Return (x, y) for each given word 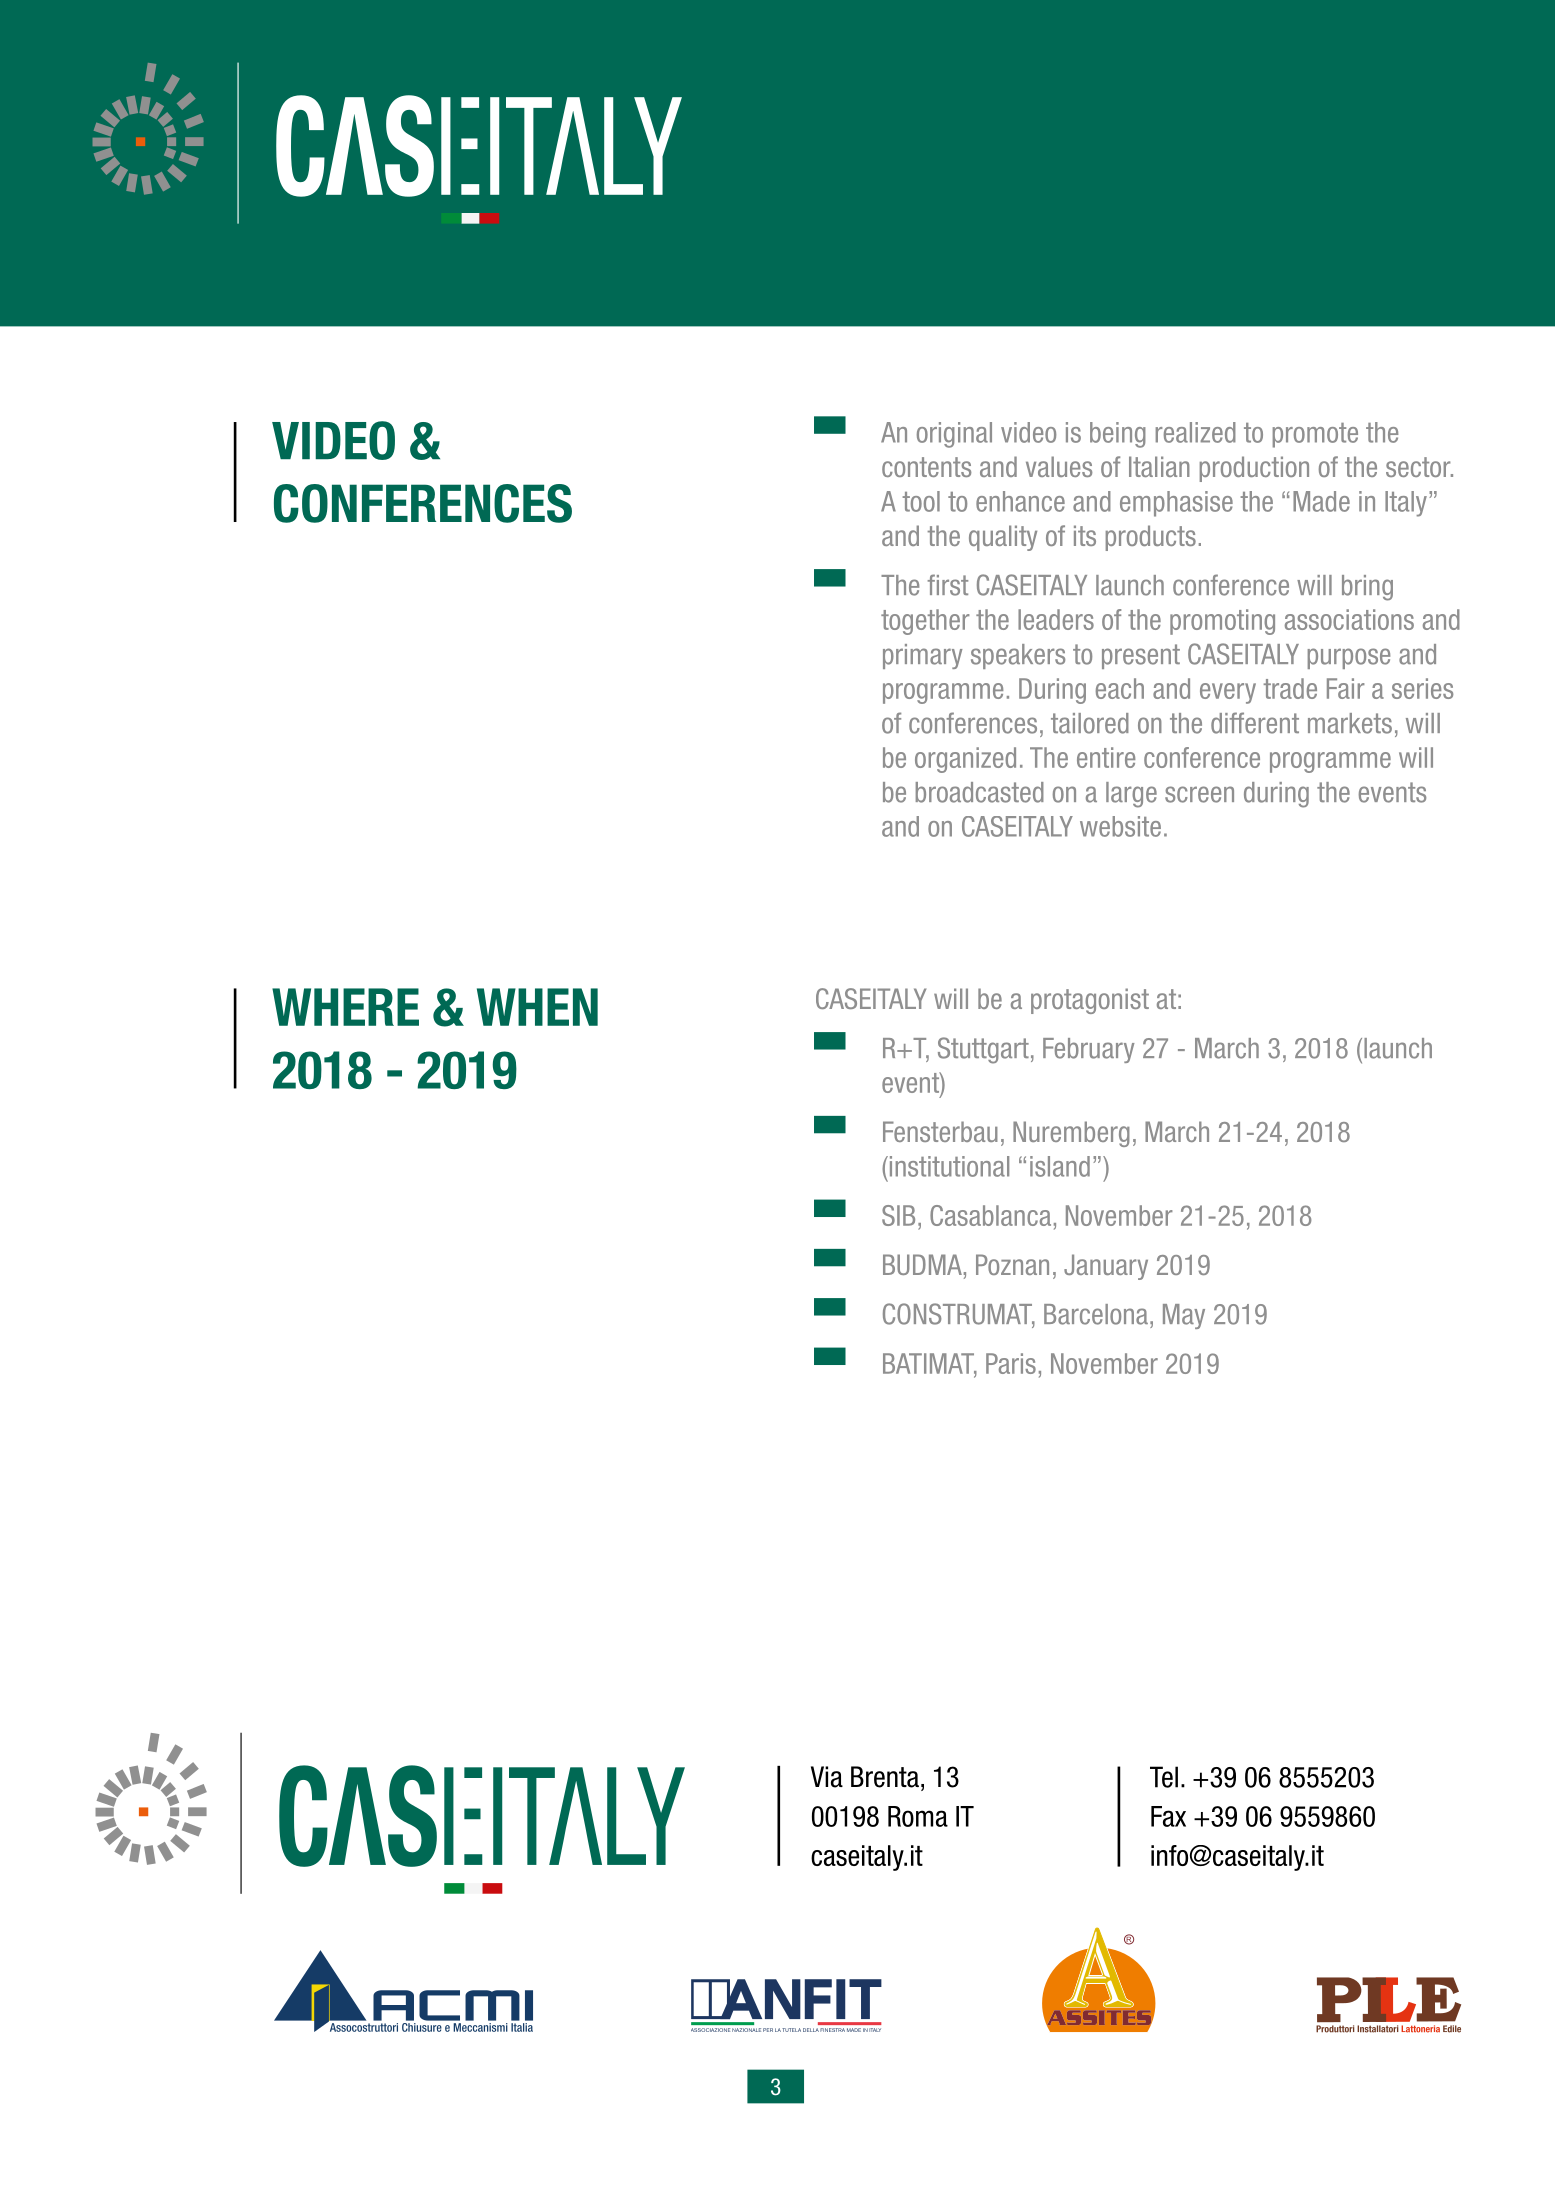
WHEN (537, 1007)
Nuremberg (1071, 1134)
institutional (948, 1166)
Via (827, 1777)
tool (921, 501)
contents (926, 467)
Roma (918, 1816)
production (1254, 469)
